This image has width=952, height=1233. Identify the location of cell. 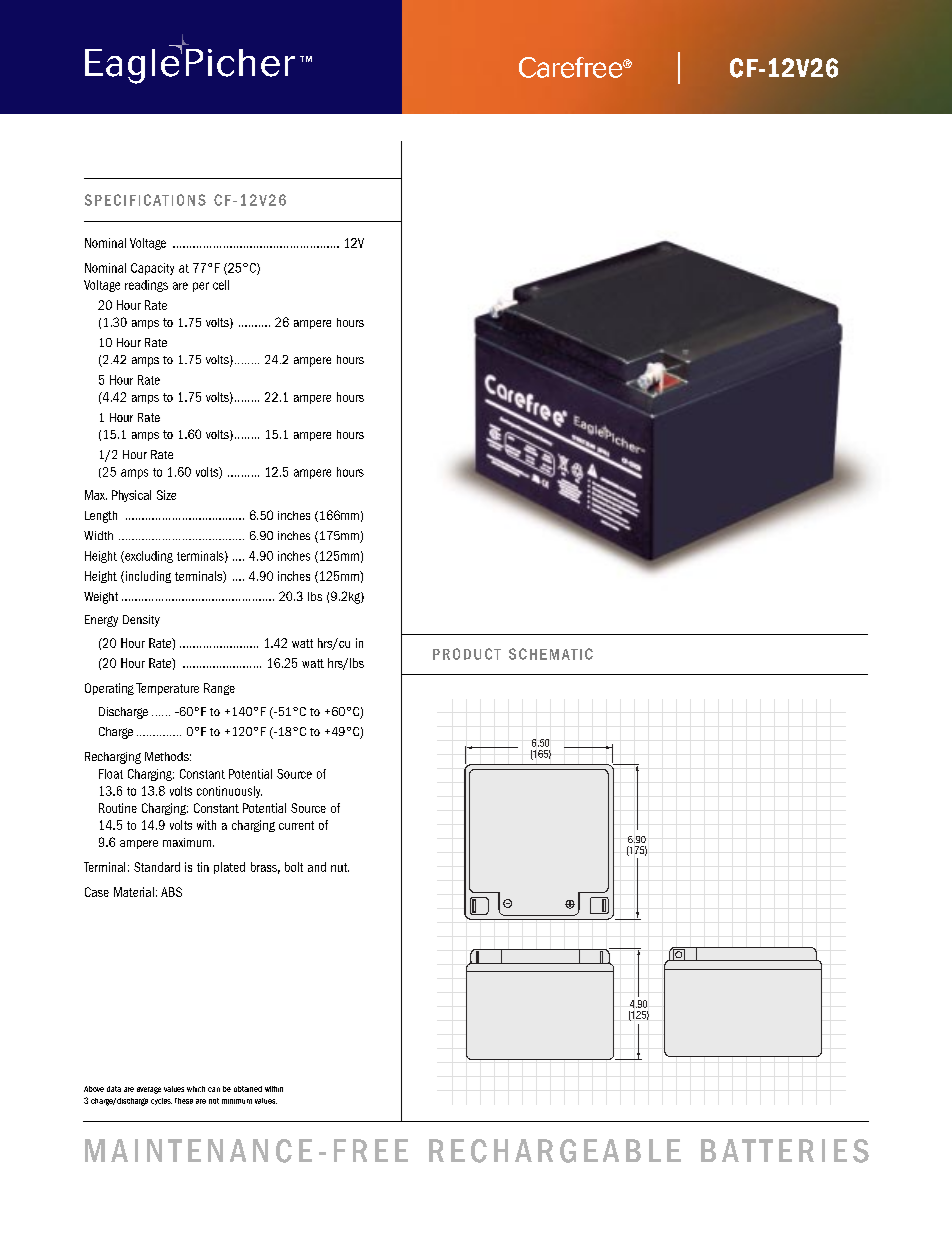
(221, 285).
